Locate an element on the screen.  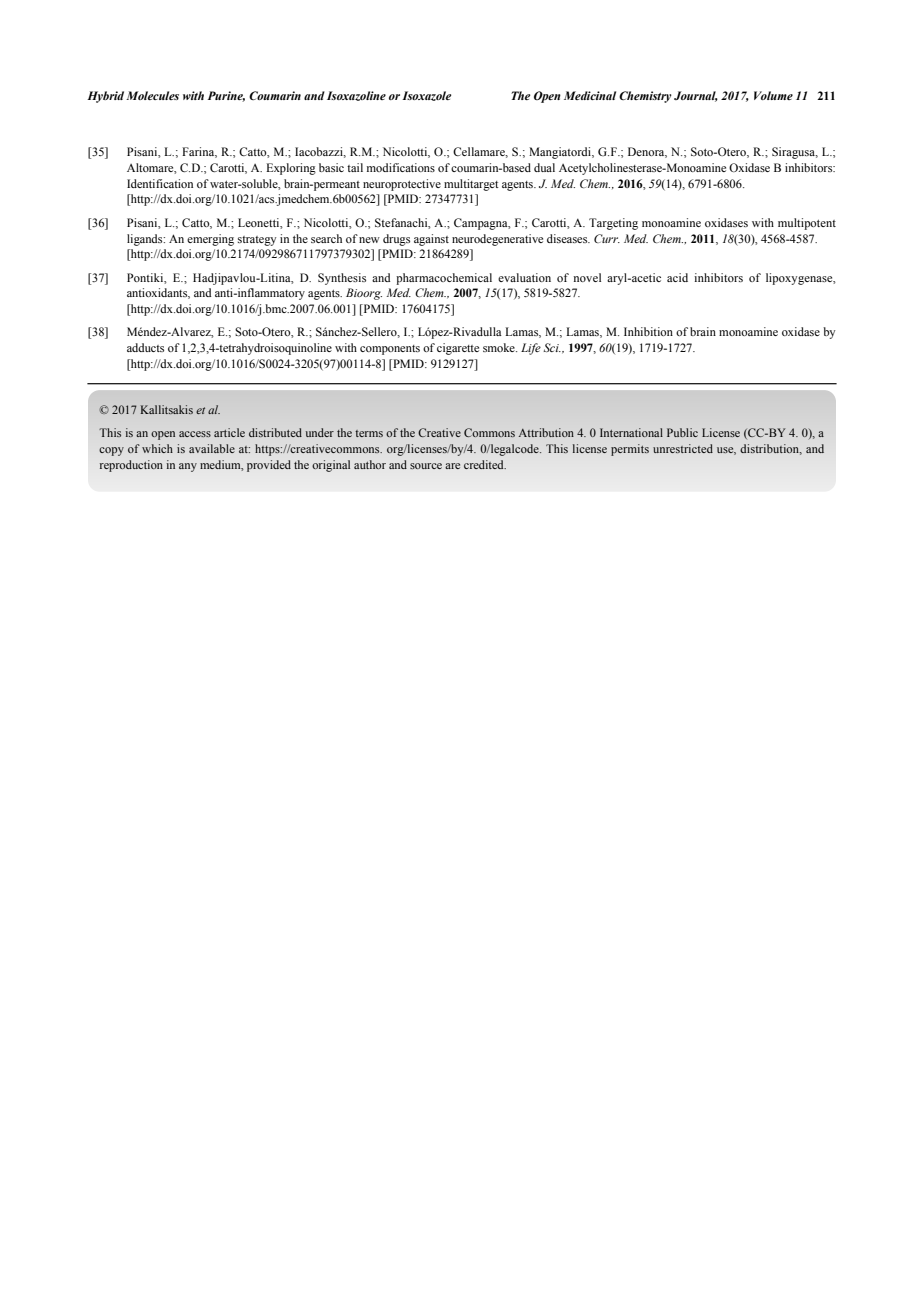
available is located at coordinates (212, 448).
